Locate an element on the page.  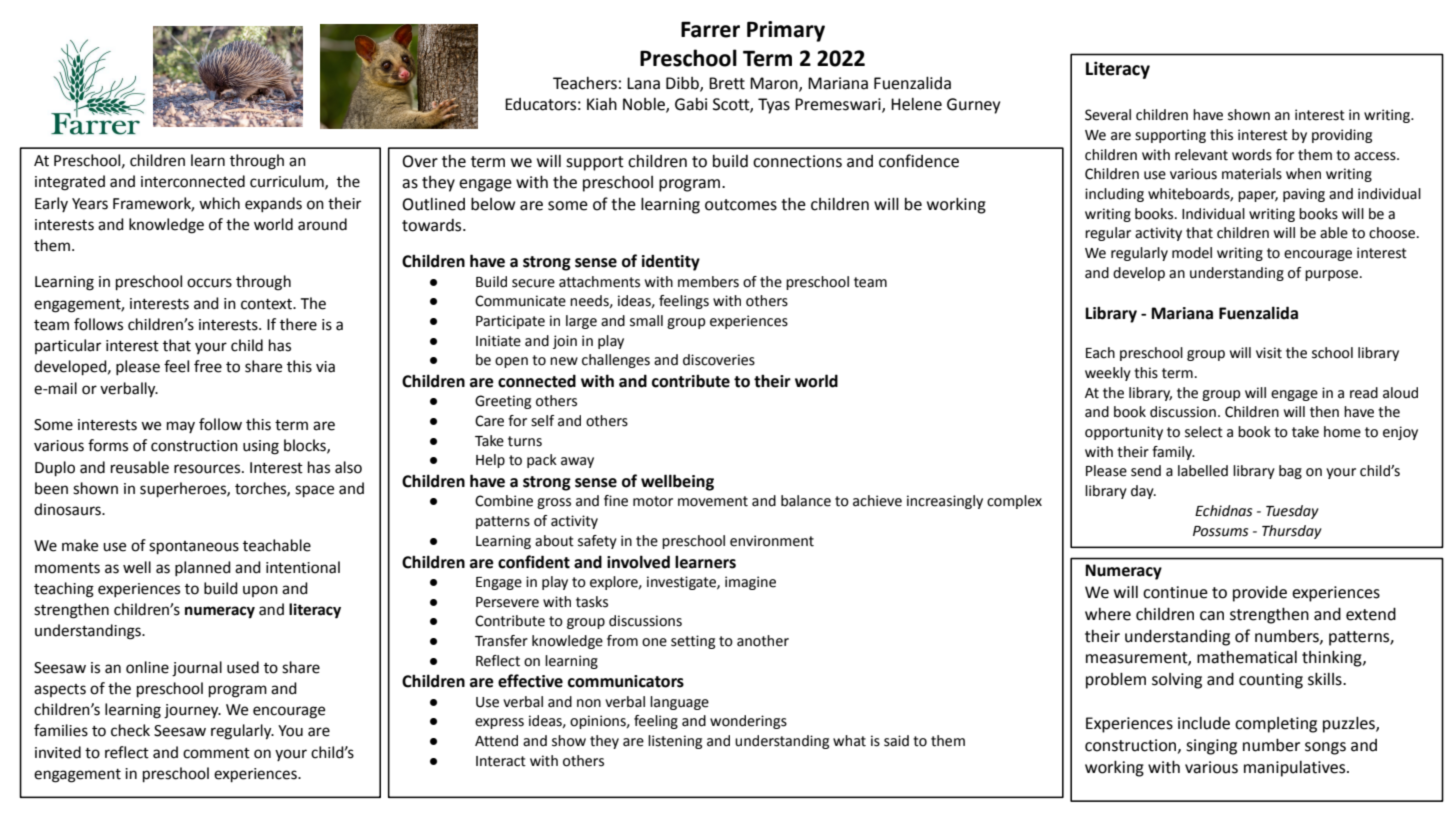
small is located at coordinates (646, 321).
